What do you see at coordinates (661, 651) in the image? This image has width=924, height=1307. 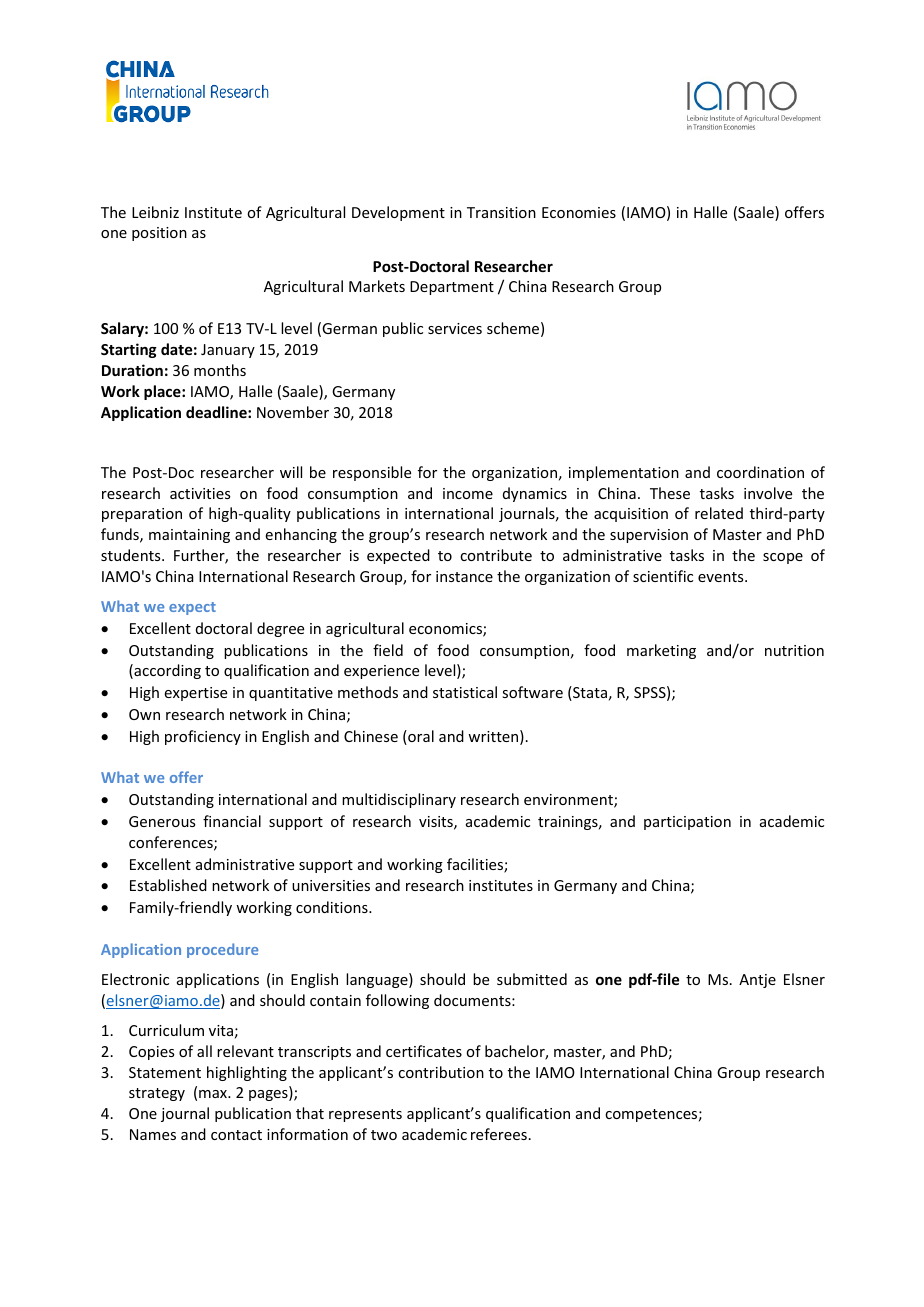 I see `marketing` at bounding box center [661, 651].
